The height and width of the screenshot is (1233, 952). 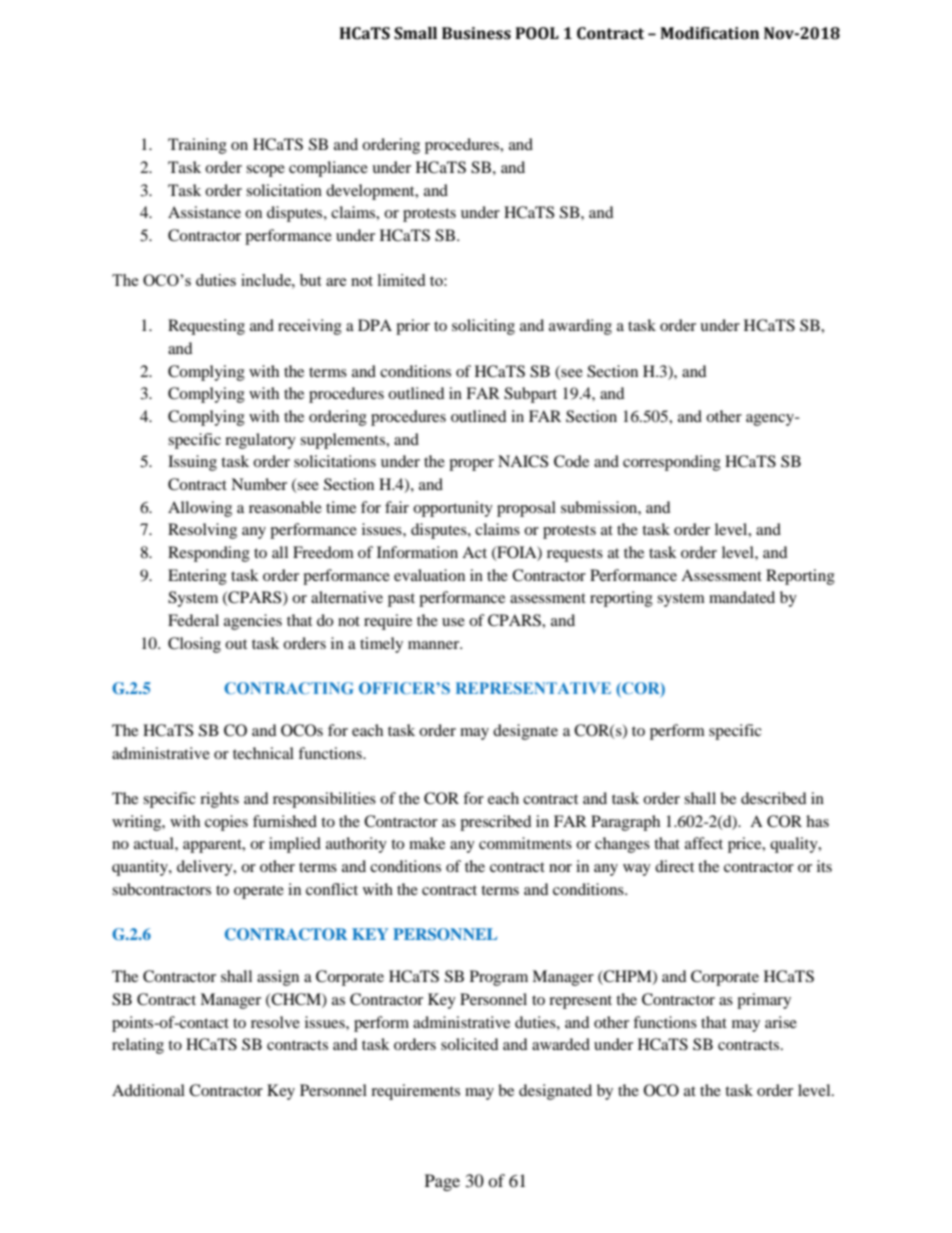 I want to click on Modification, so click(x=709, y=33).
